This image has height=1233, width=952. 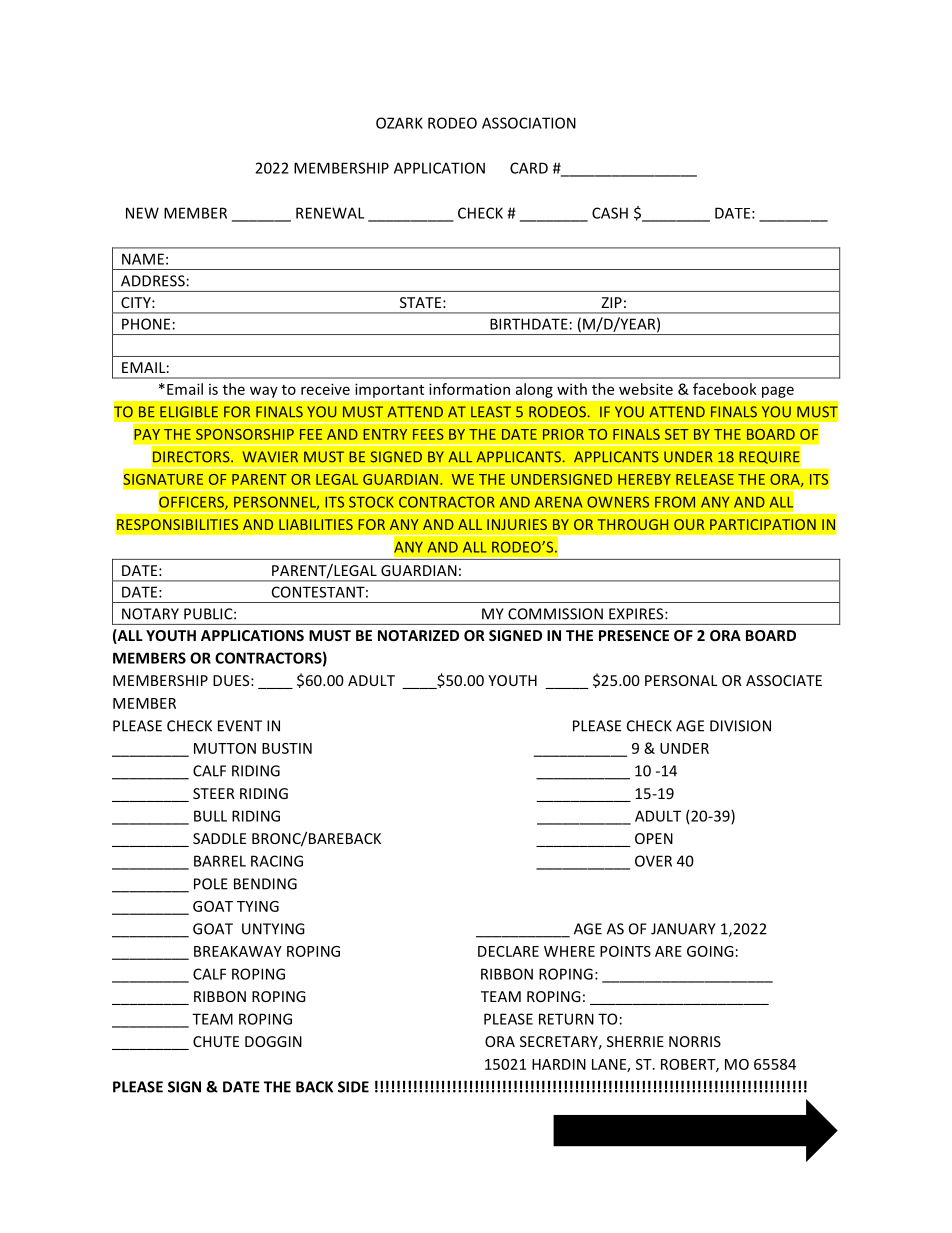 I want to click on NOTARIZED, so click(x=418, y=635).
